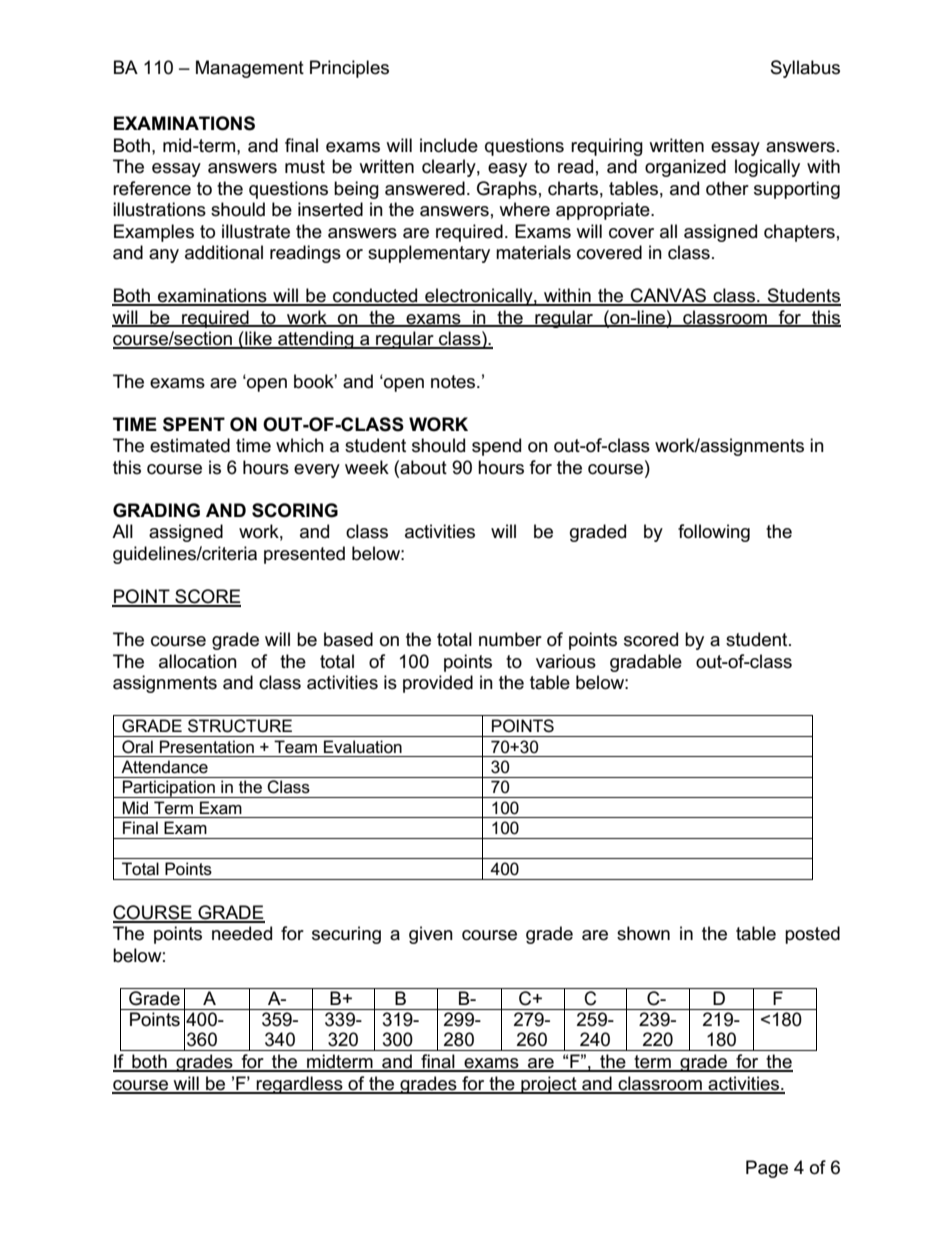 This image has height=1233, width=952. What do you see at coordinates (805, 69) in the image?
I see `Syllabus` at bounding box center [805, 69].
